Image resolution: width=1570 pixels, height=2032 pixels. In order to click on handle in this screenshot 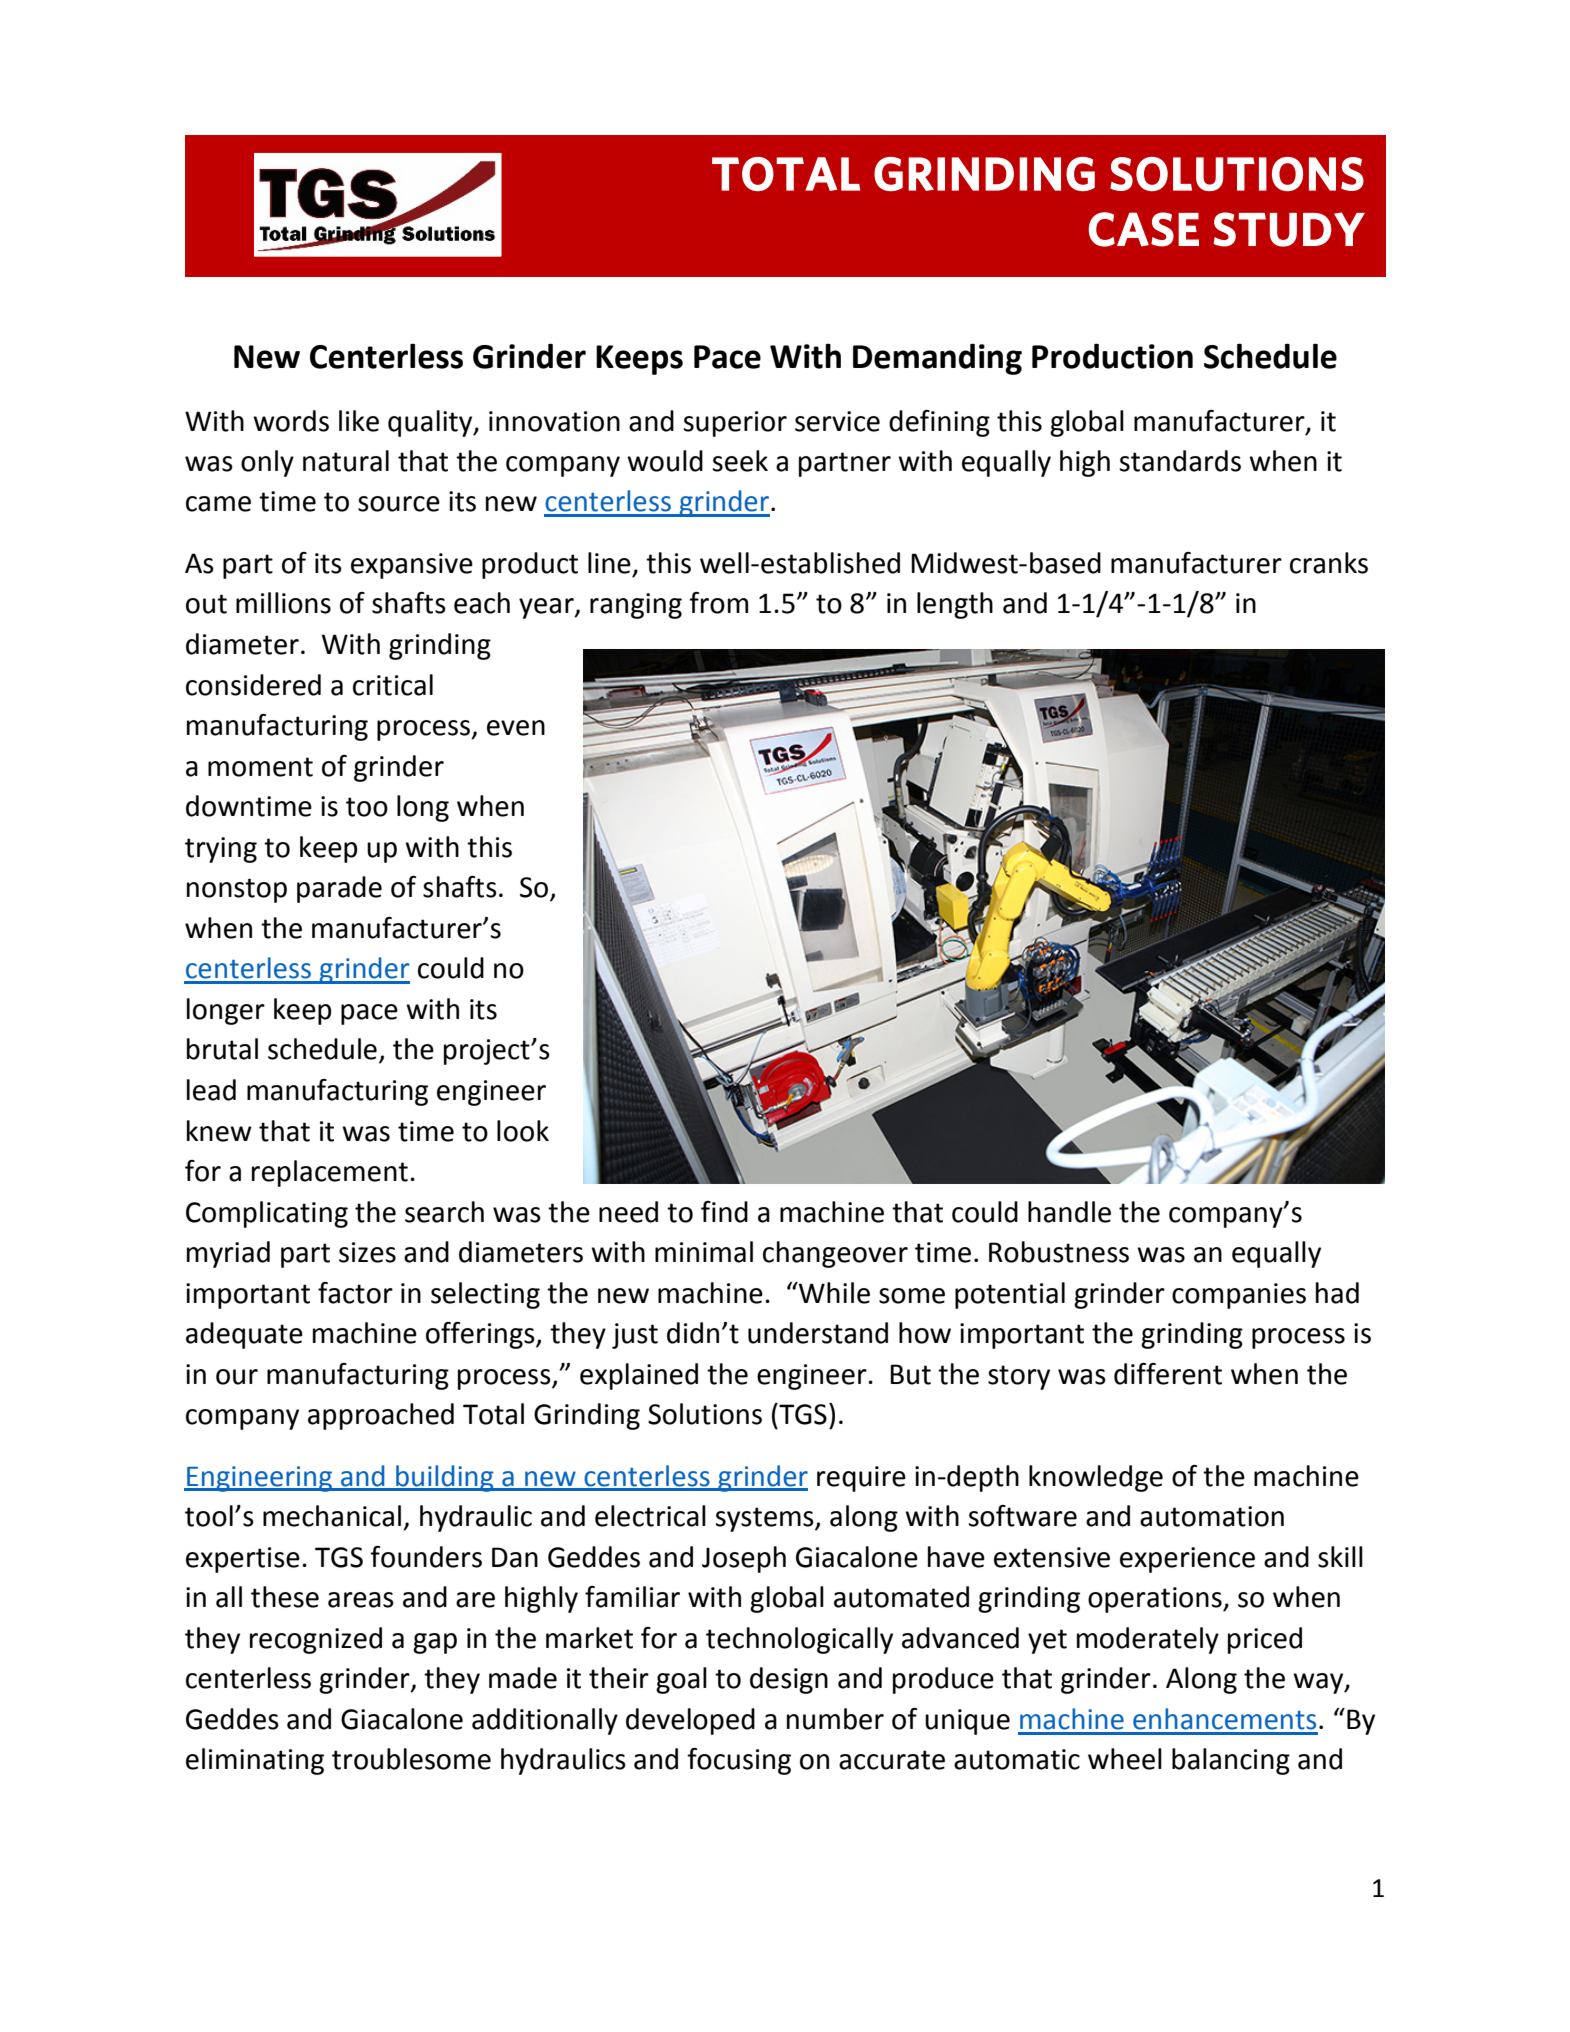, I will do `click(1069, 1212)`.
